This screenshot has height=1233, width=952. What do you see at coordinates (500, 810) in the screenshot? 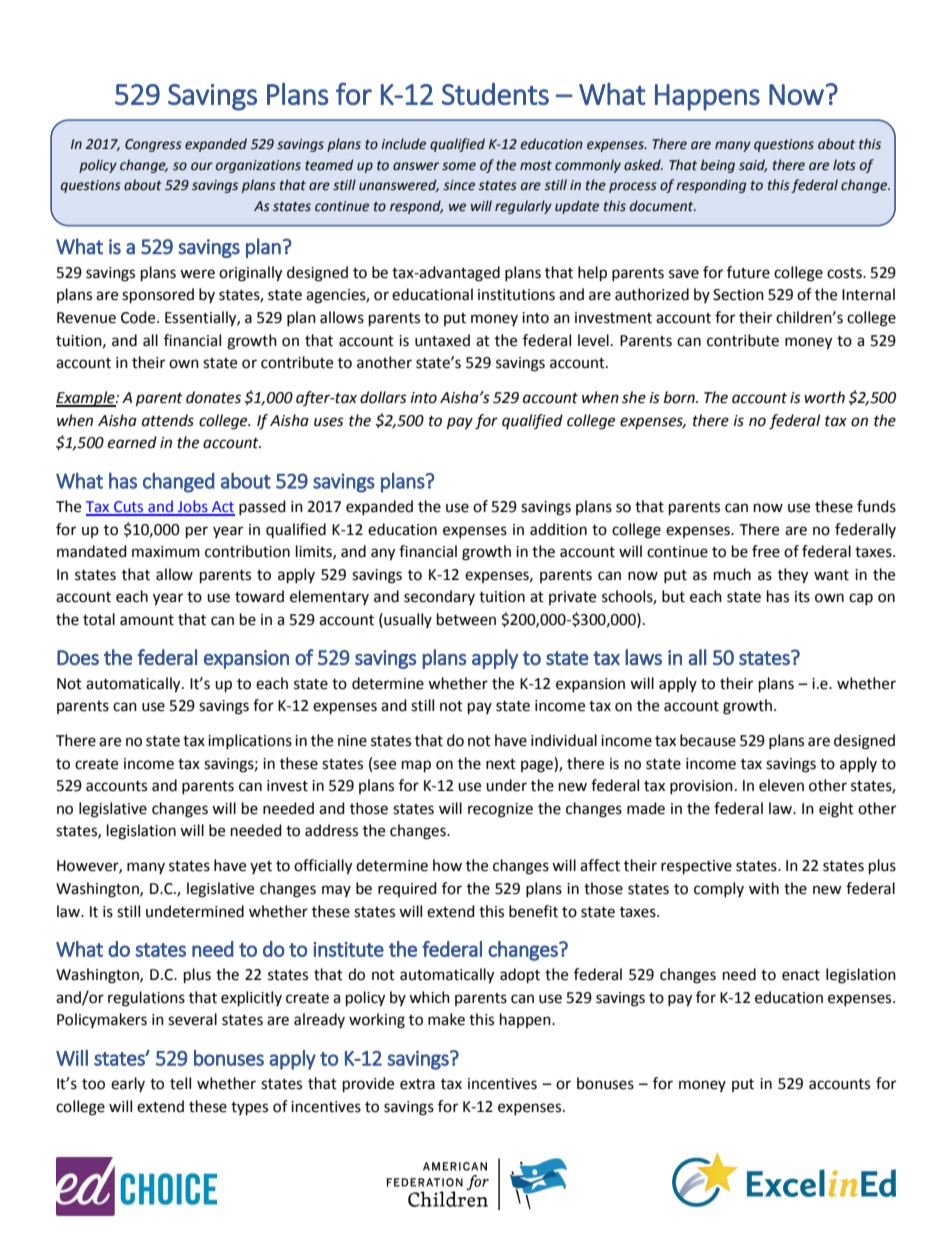
I see `recognize` at bounding box center [500, 810].
